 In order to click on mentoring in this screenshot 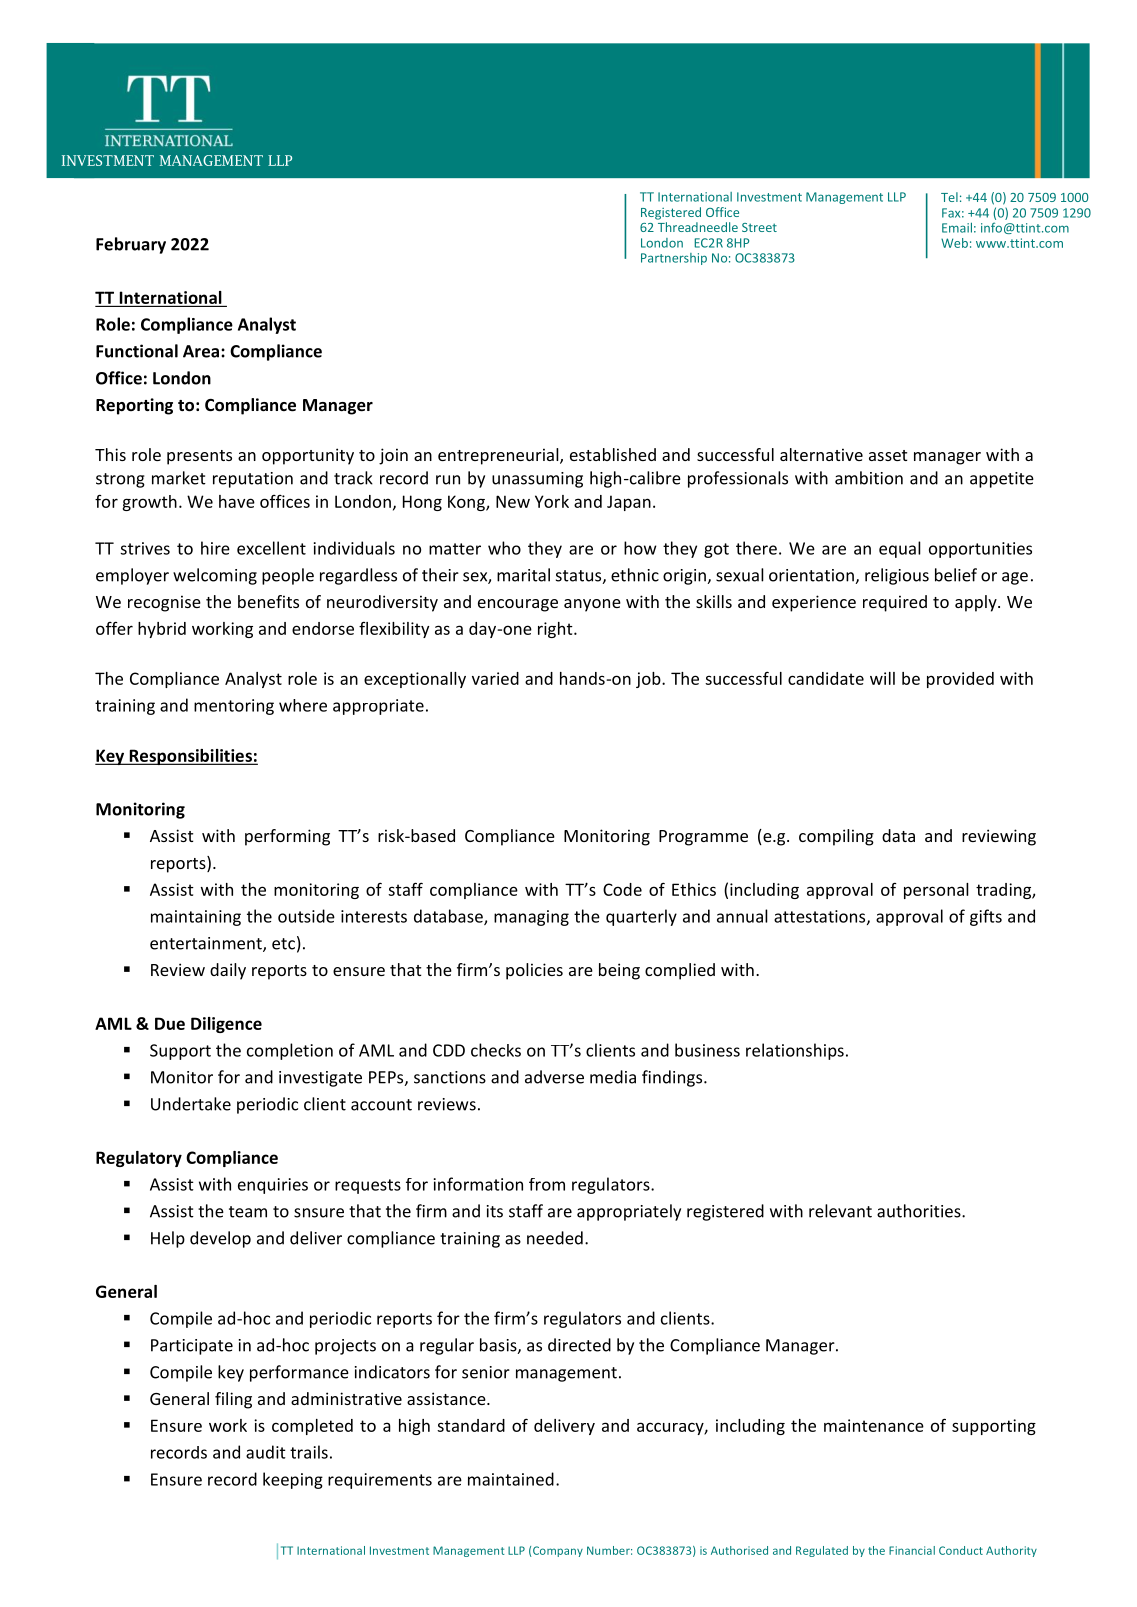, I will do `click(234, 707)`.
